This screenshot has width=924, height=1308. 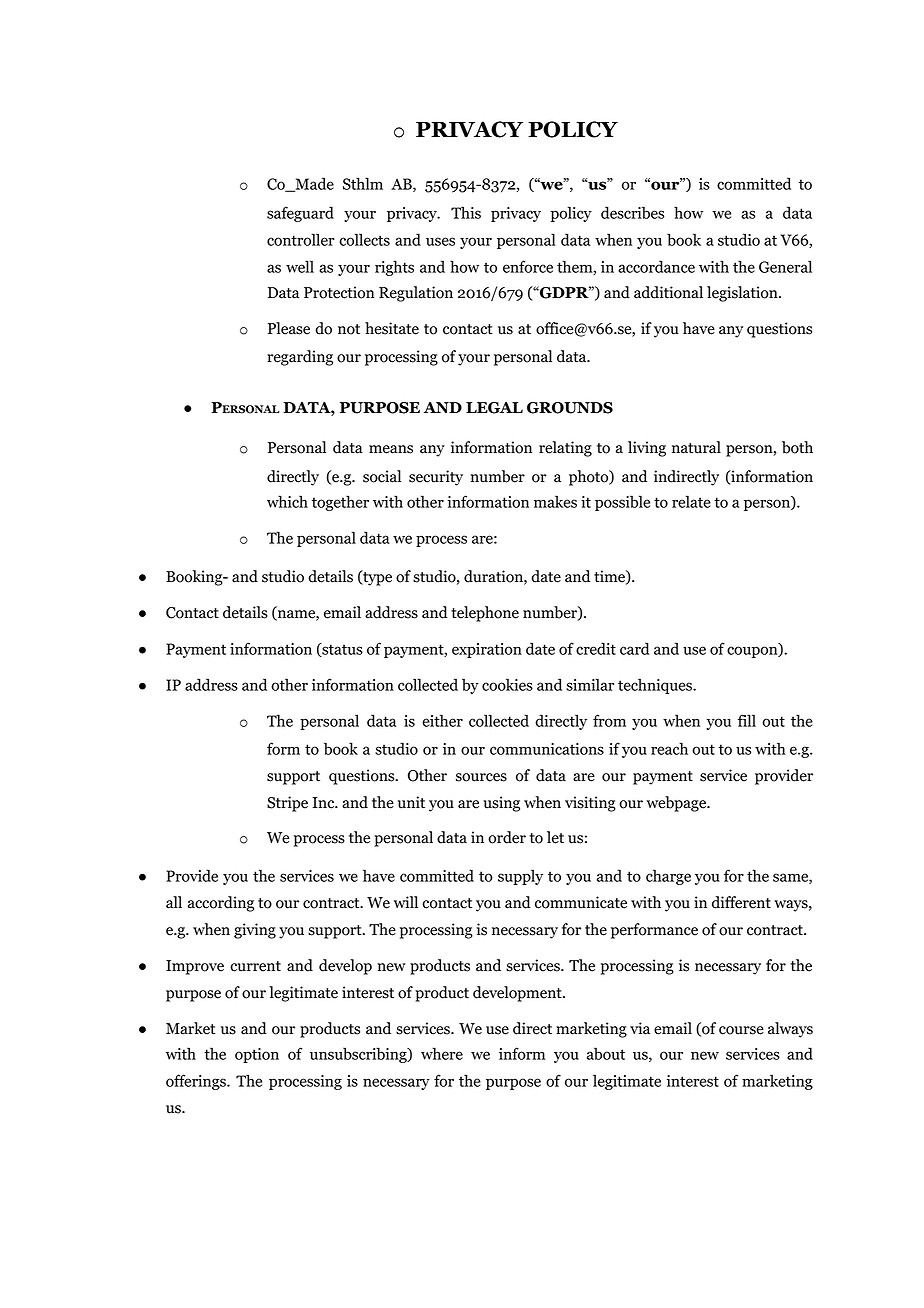 I want to click on techniques, so click(x=656, y=686).
